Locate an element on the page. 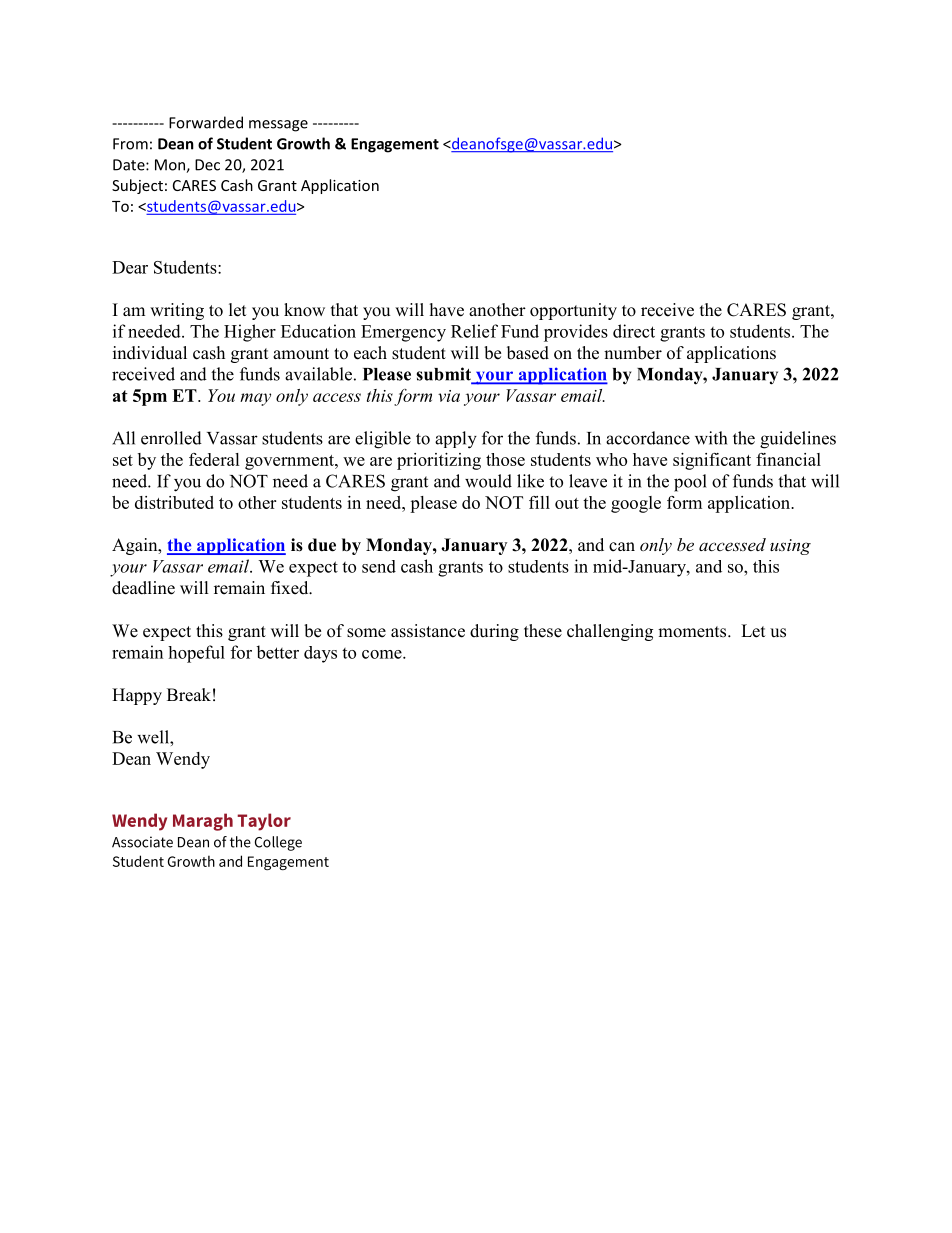  federal is located at coordinates (214, 459).
